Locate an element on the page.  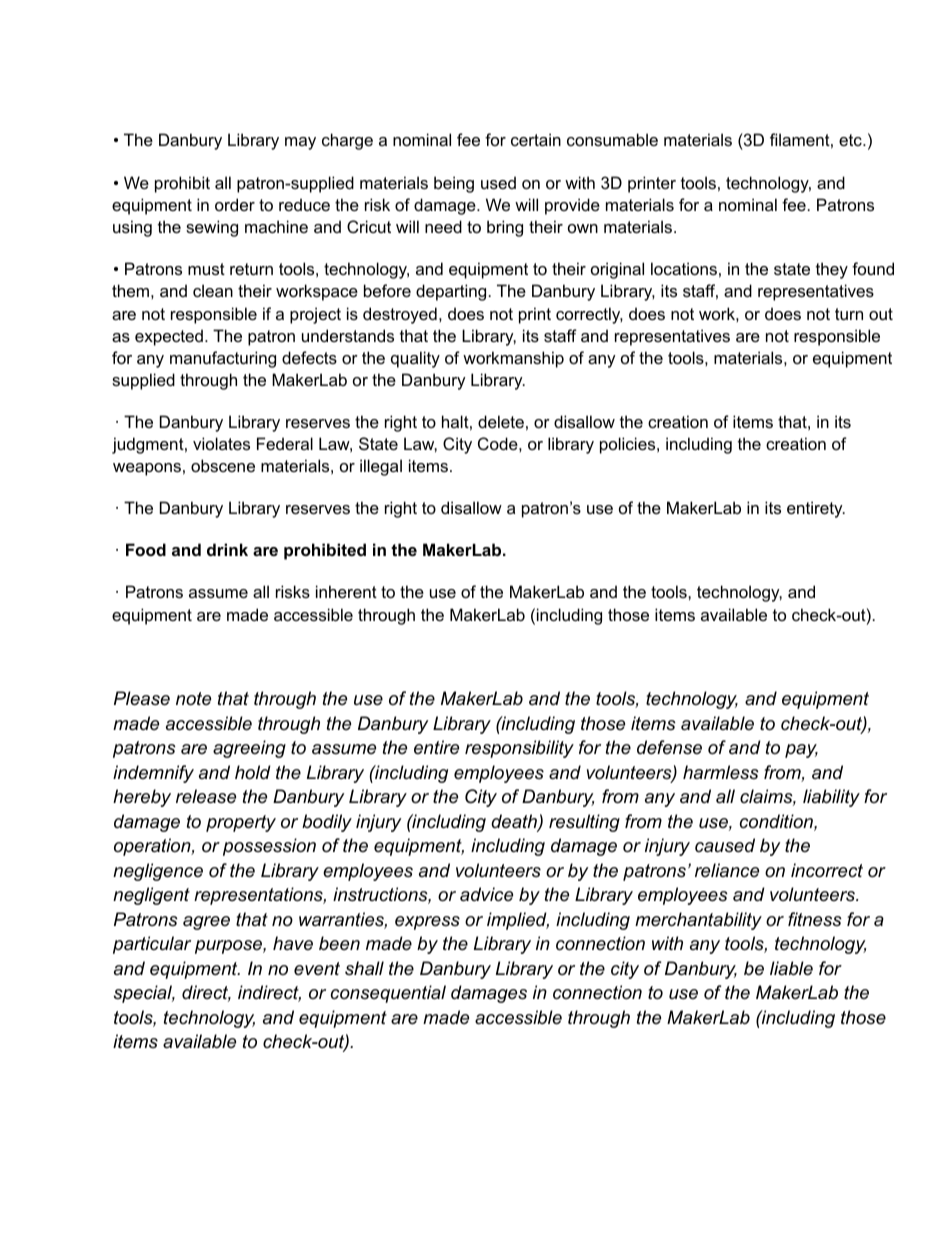
responsibility is located at coordinates (519, 749).
